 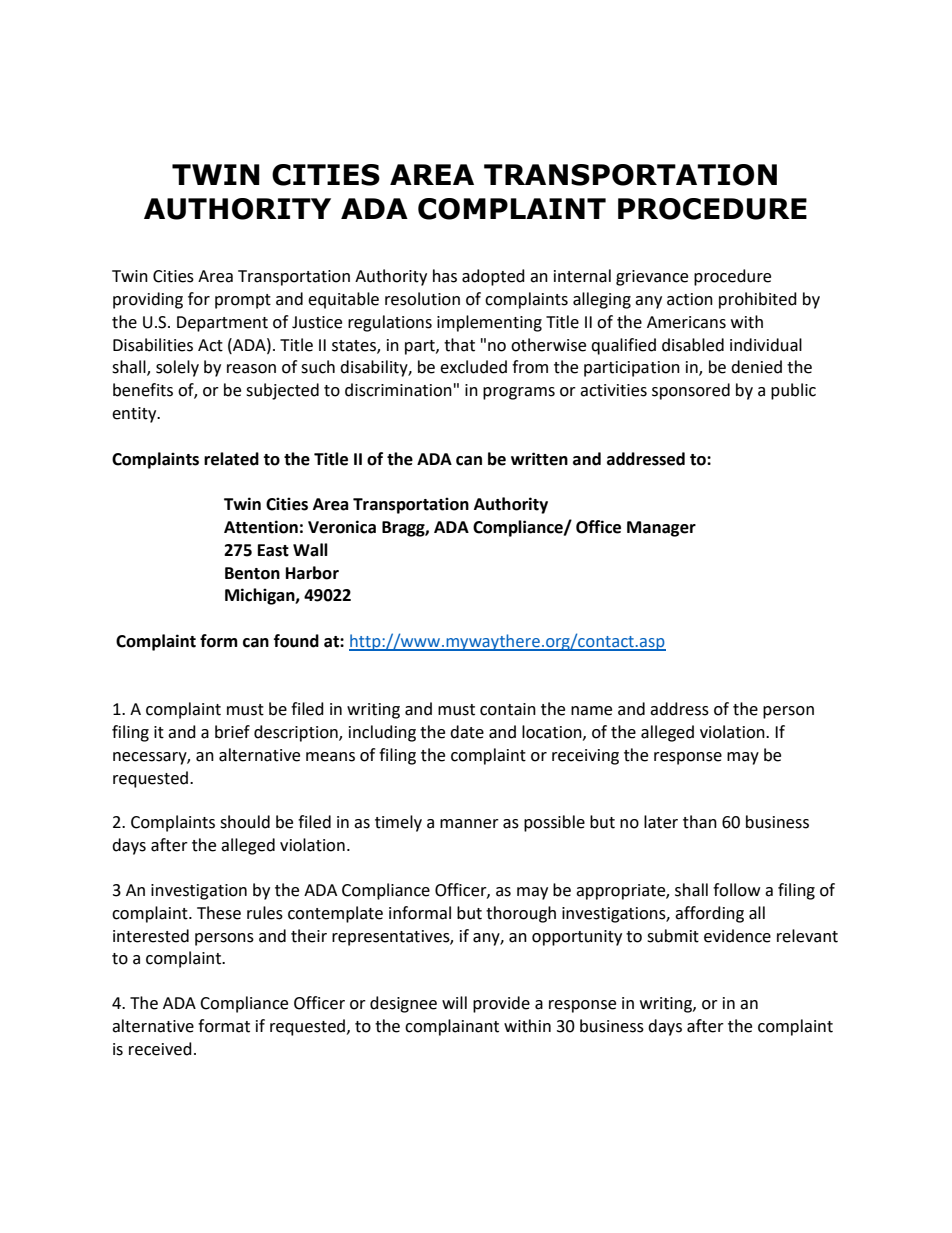 What do you see at coordinates (700, 822) in the screenshot?
I see `than` at bounding box center [700, 822].
